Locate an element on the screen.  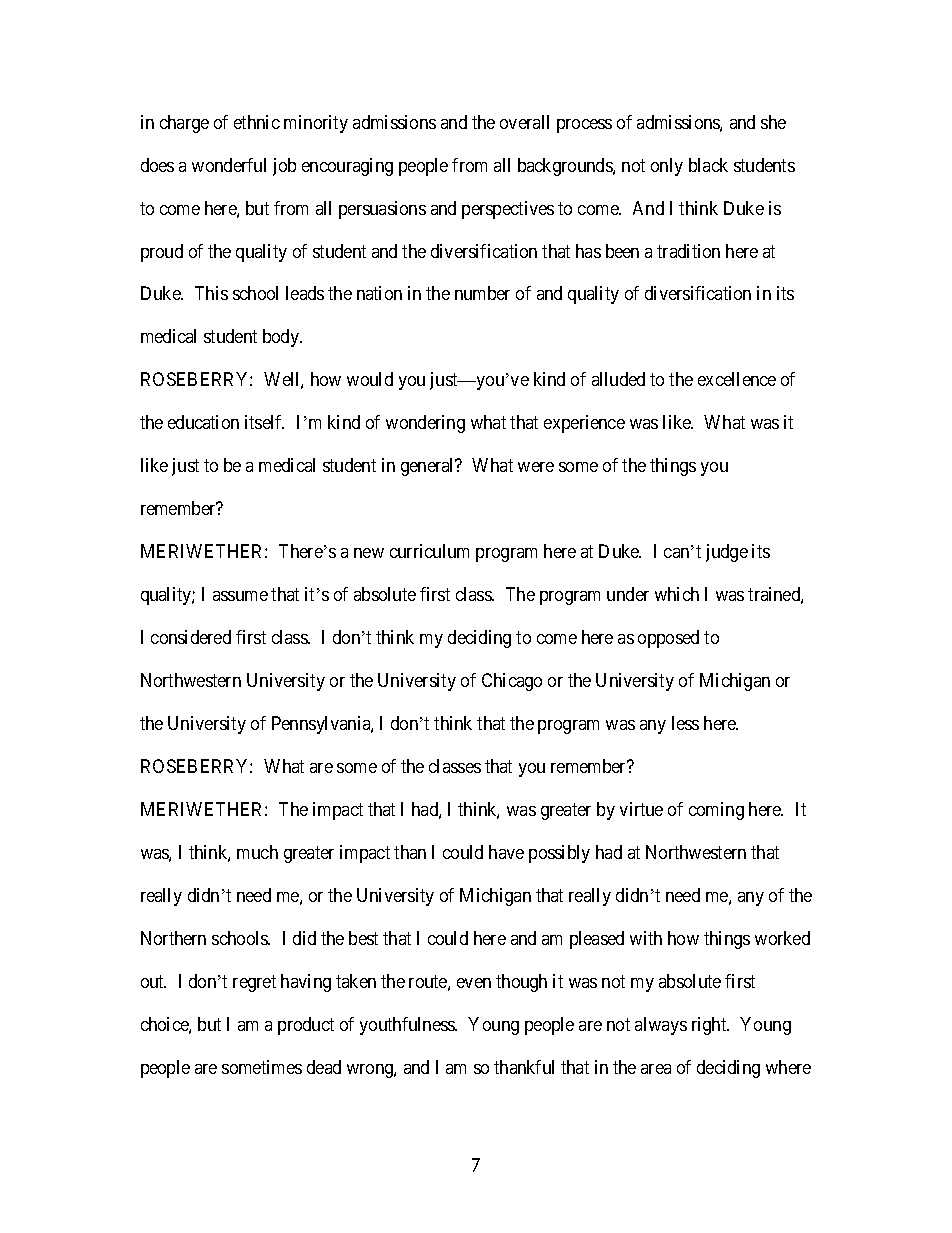
product is located at coordinates (306, 1026).
